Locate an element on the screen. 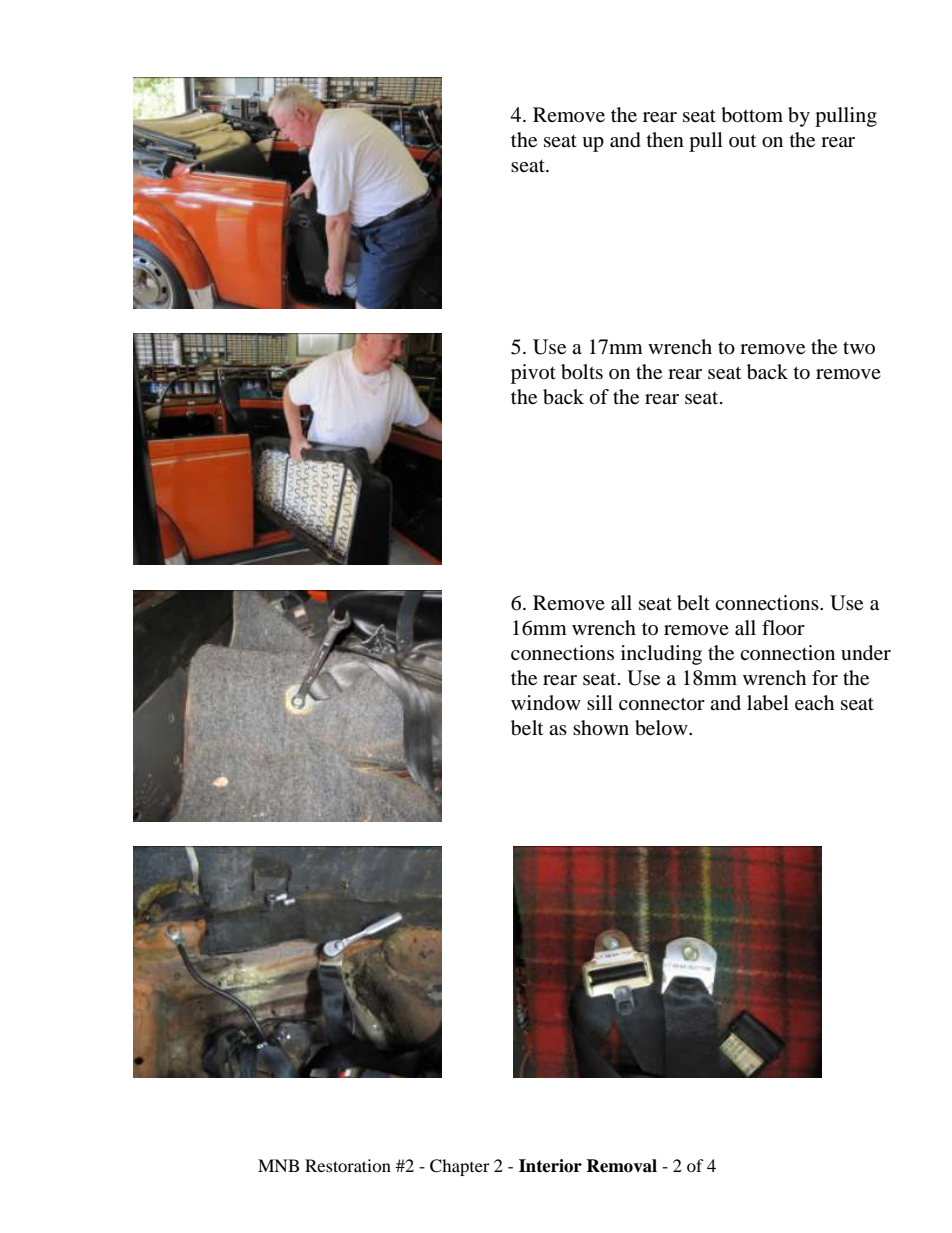 The width and height of the screenshot is (952, 1233). pivot is located at coordinates (533, 374).
